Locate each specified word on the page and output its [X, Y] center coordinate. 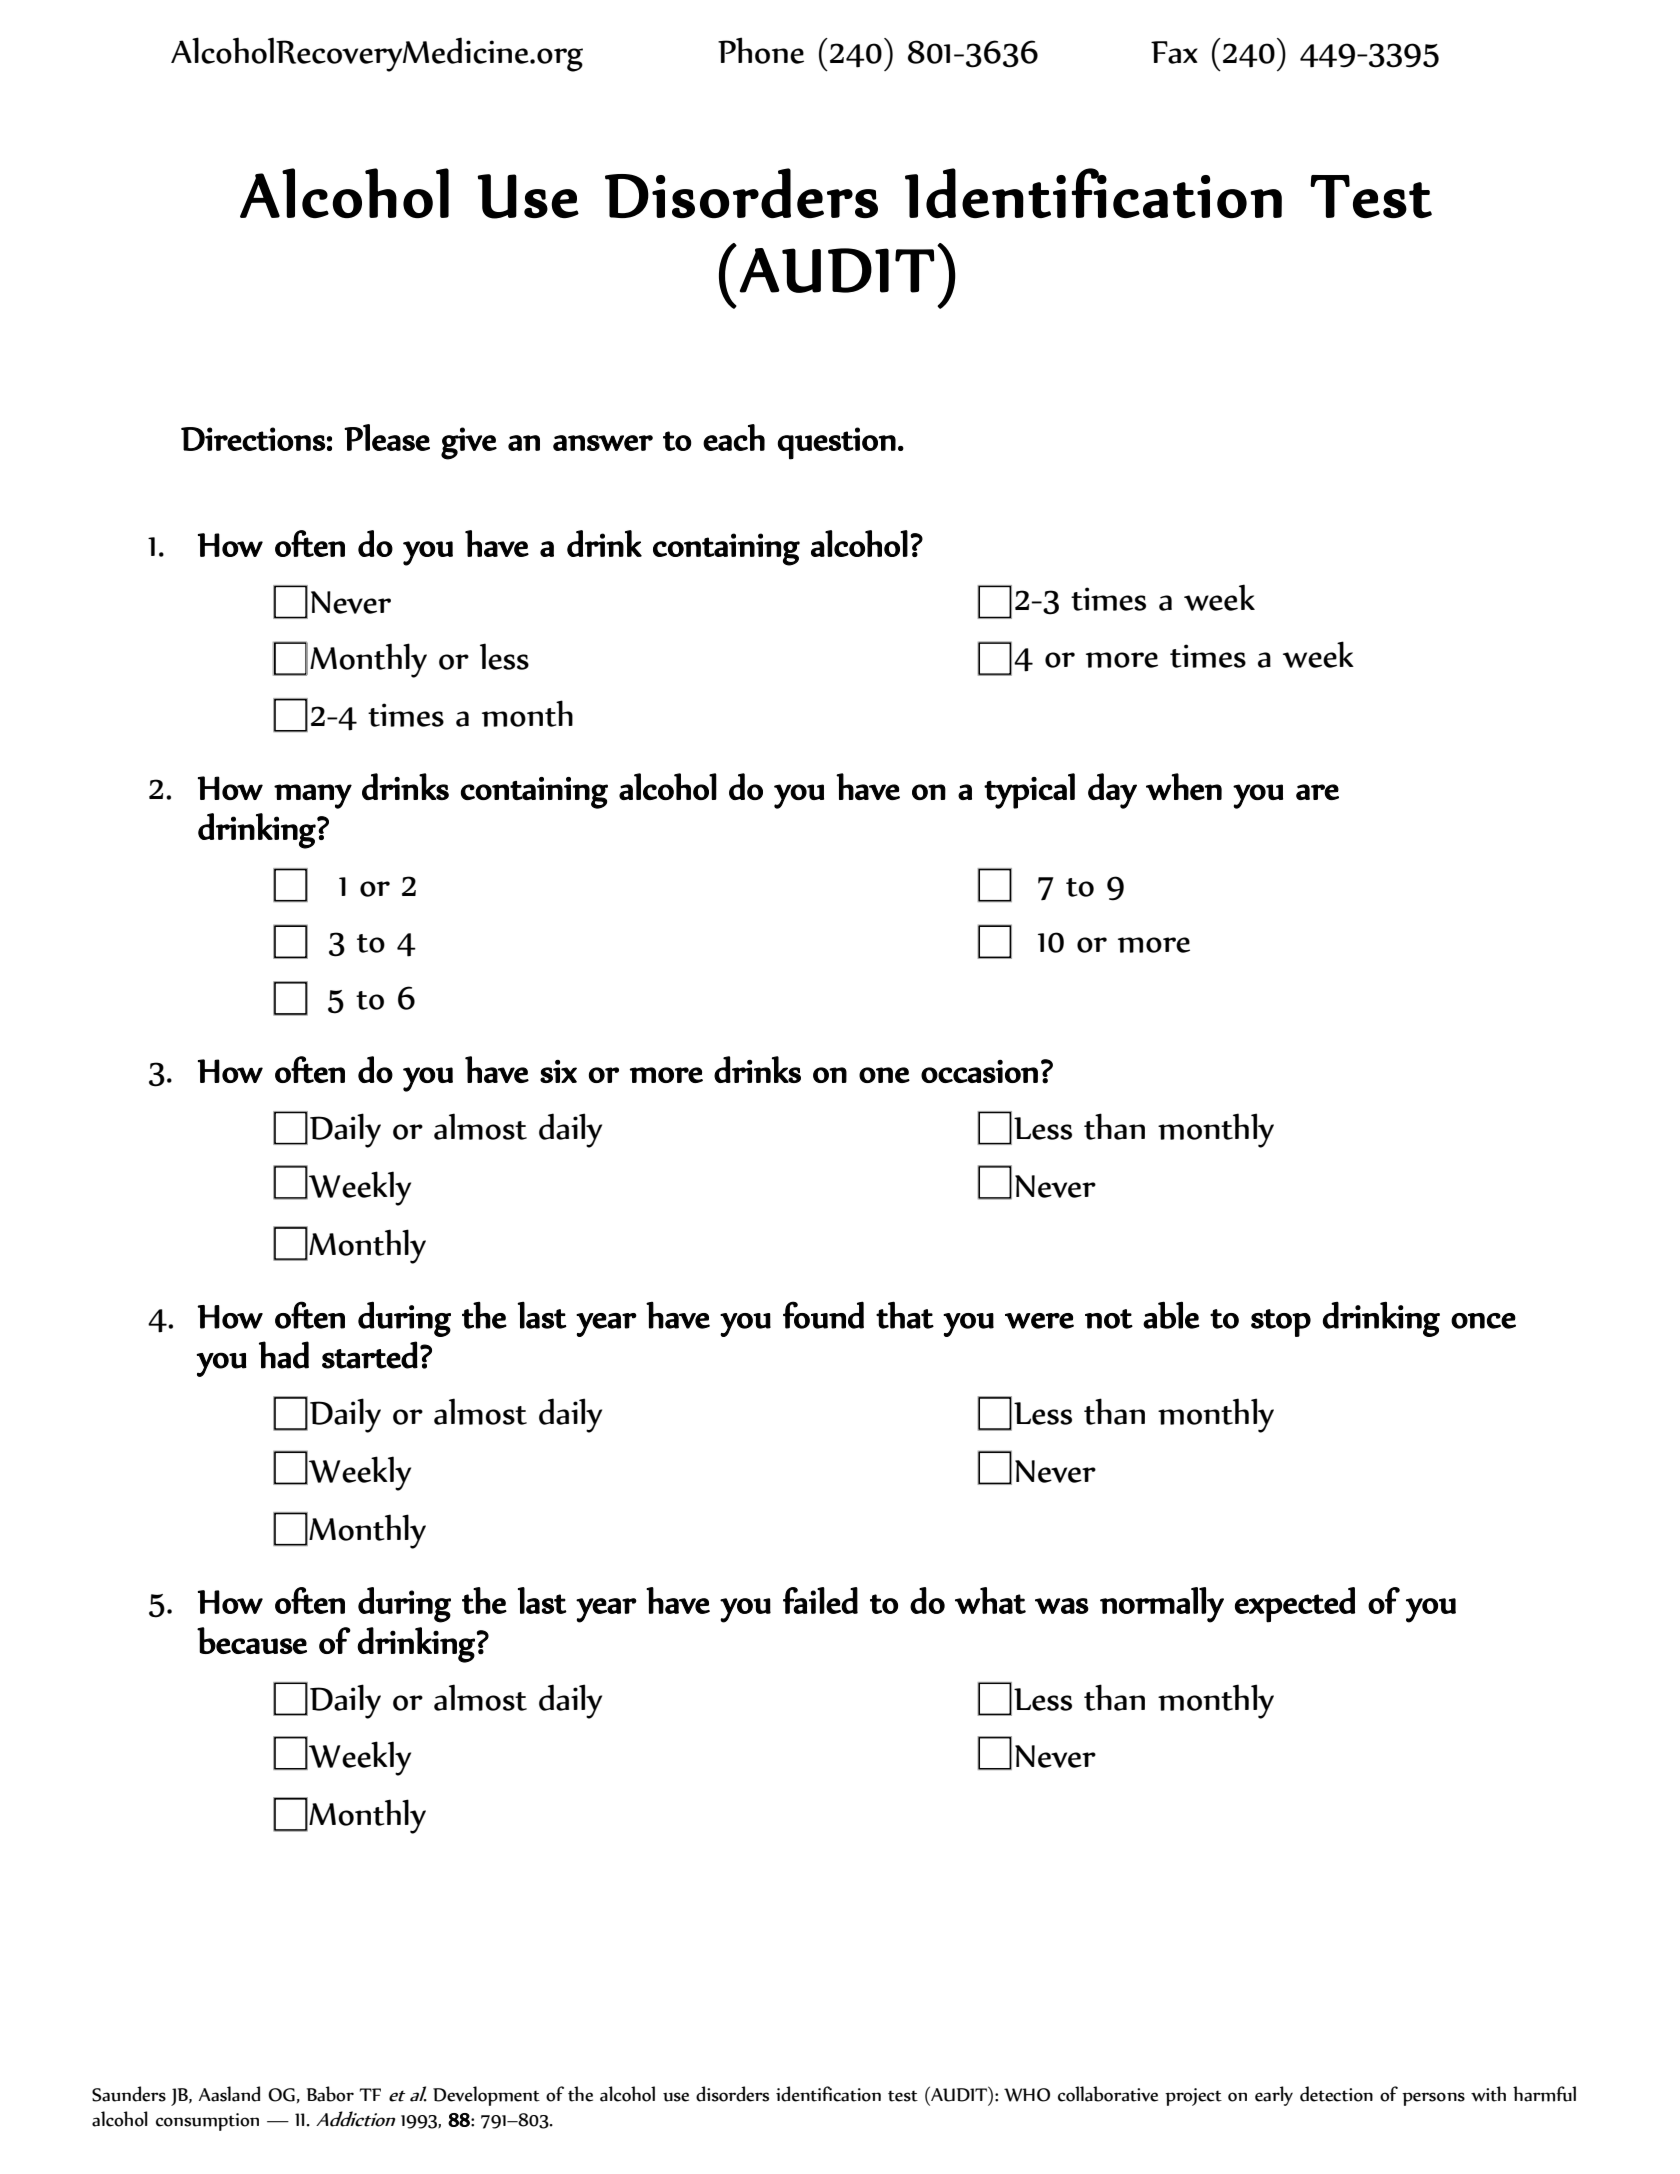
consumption [207, 2122]
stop [1281, 1323]
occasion [979, 1071]
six [558, 1071]
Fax [1174, 52]
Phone [761, 50]
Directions [253, 439]
